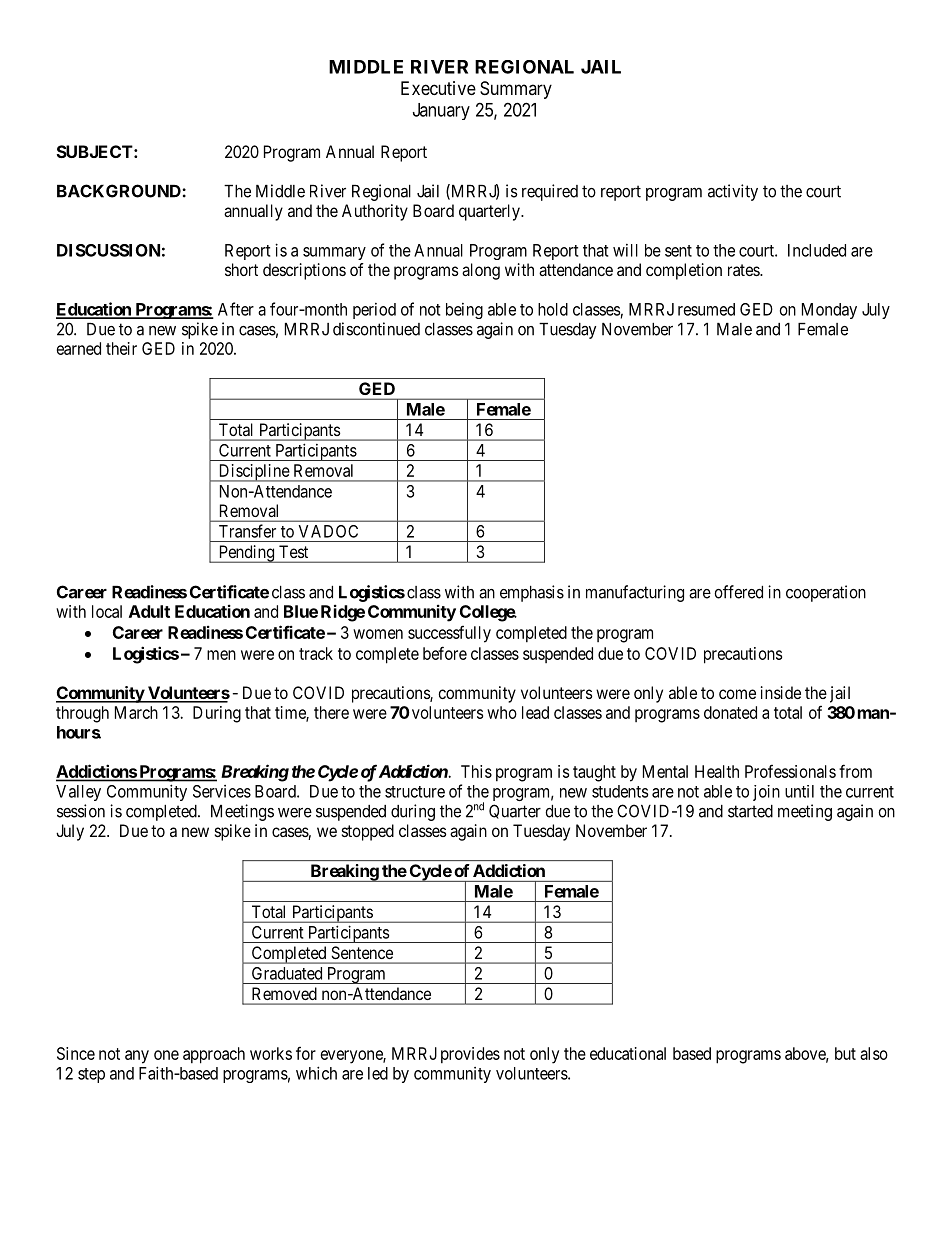  Describe the element at coordinates (441, 111) in the screenshot. I see `January` at that location.
